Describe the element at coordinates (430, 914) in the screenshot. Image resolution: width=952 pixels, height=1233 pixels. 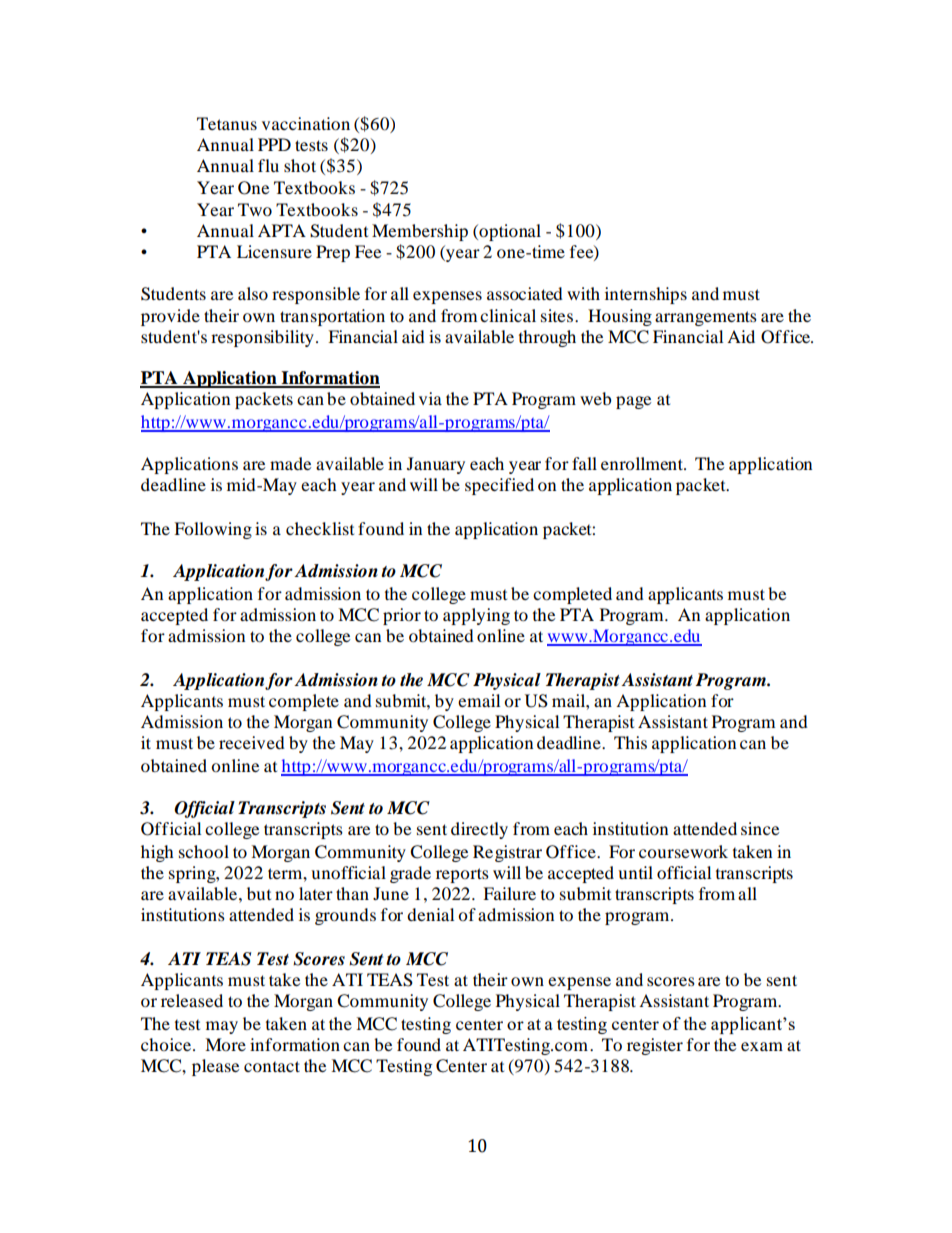
I see `denial` at that location.
